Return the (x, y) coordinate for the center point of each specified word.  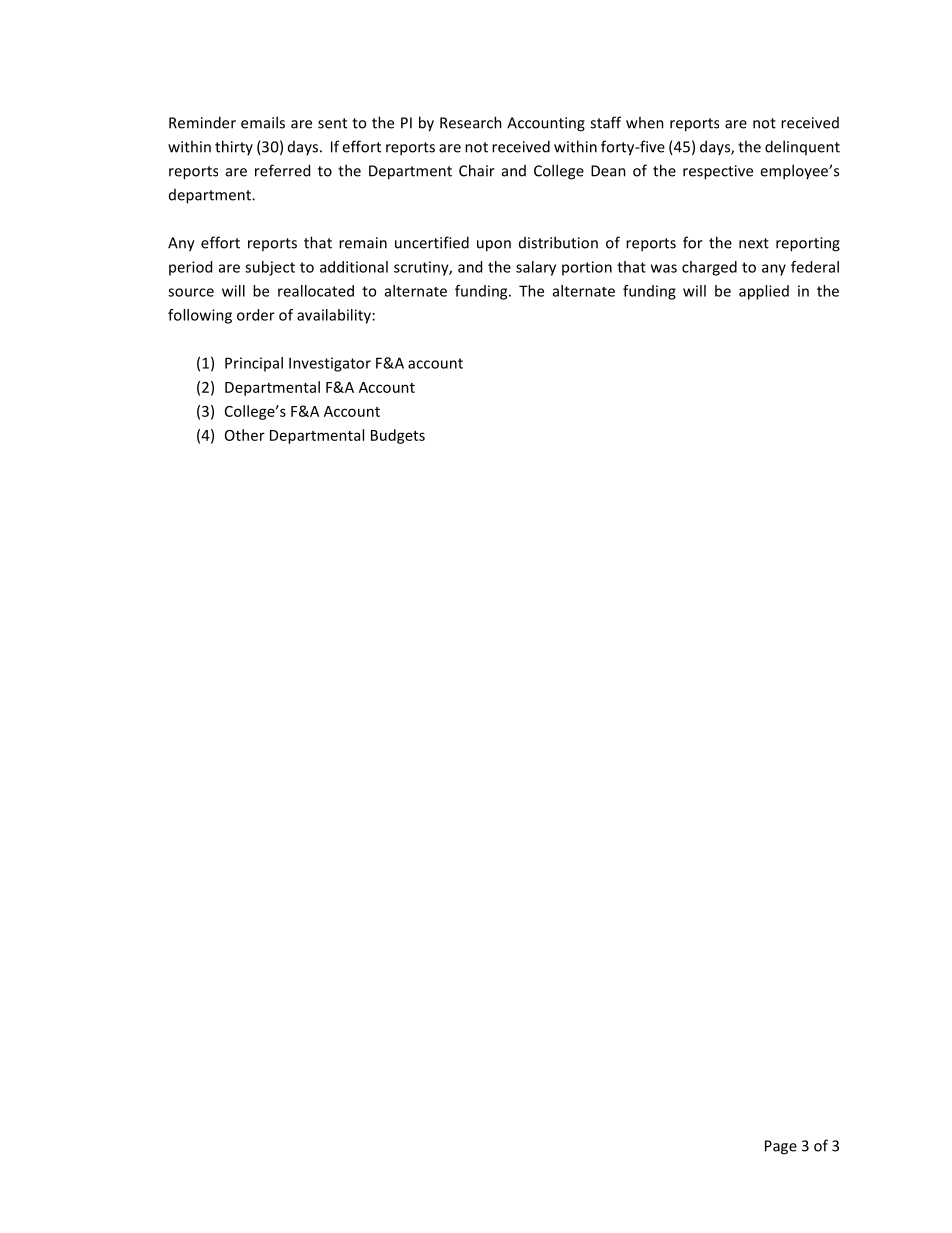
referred (282, 170)
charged (709, 268)
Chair (477, 170)
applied (764, 292)
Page (781, 1147)
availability (334, 316)
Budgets (398, 436)
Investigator (330, 364)
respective (718, 172)
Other (245, 435)
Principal (254, 364)
